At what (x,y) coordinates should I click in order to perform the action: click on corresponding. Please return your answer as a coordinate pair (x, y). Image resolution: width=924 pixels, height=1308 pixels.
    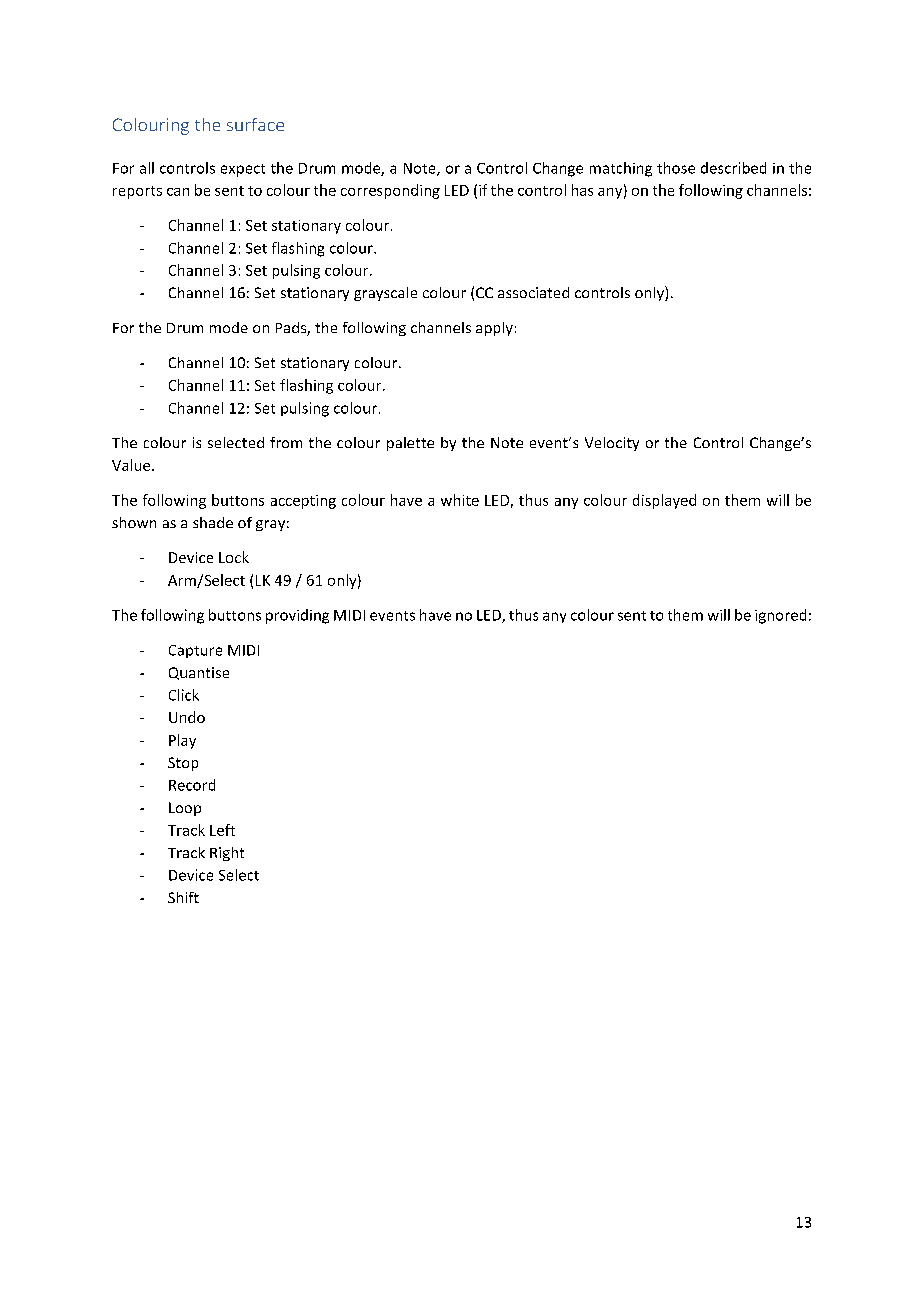
    Looking at the image, I should click on (390, 191).
